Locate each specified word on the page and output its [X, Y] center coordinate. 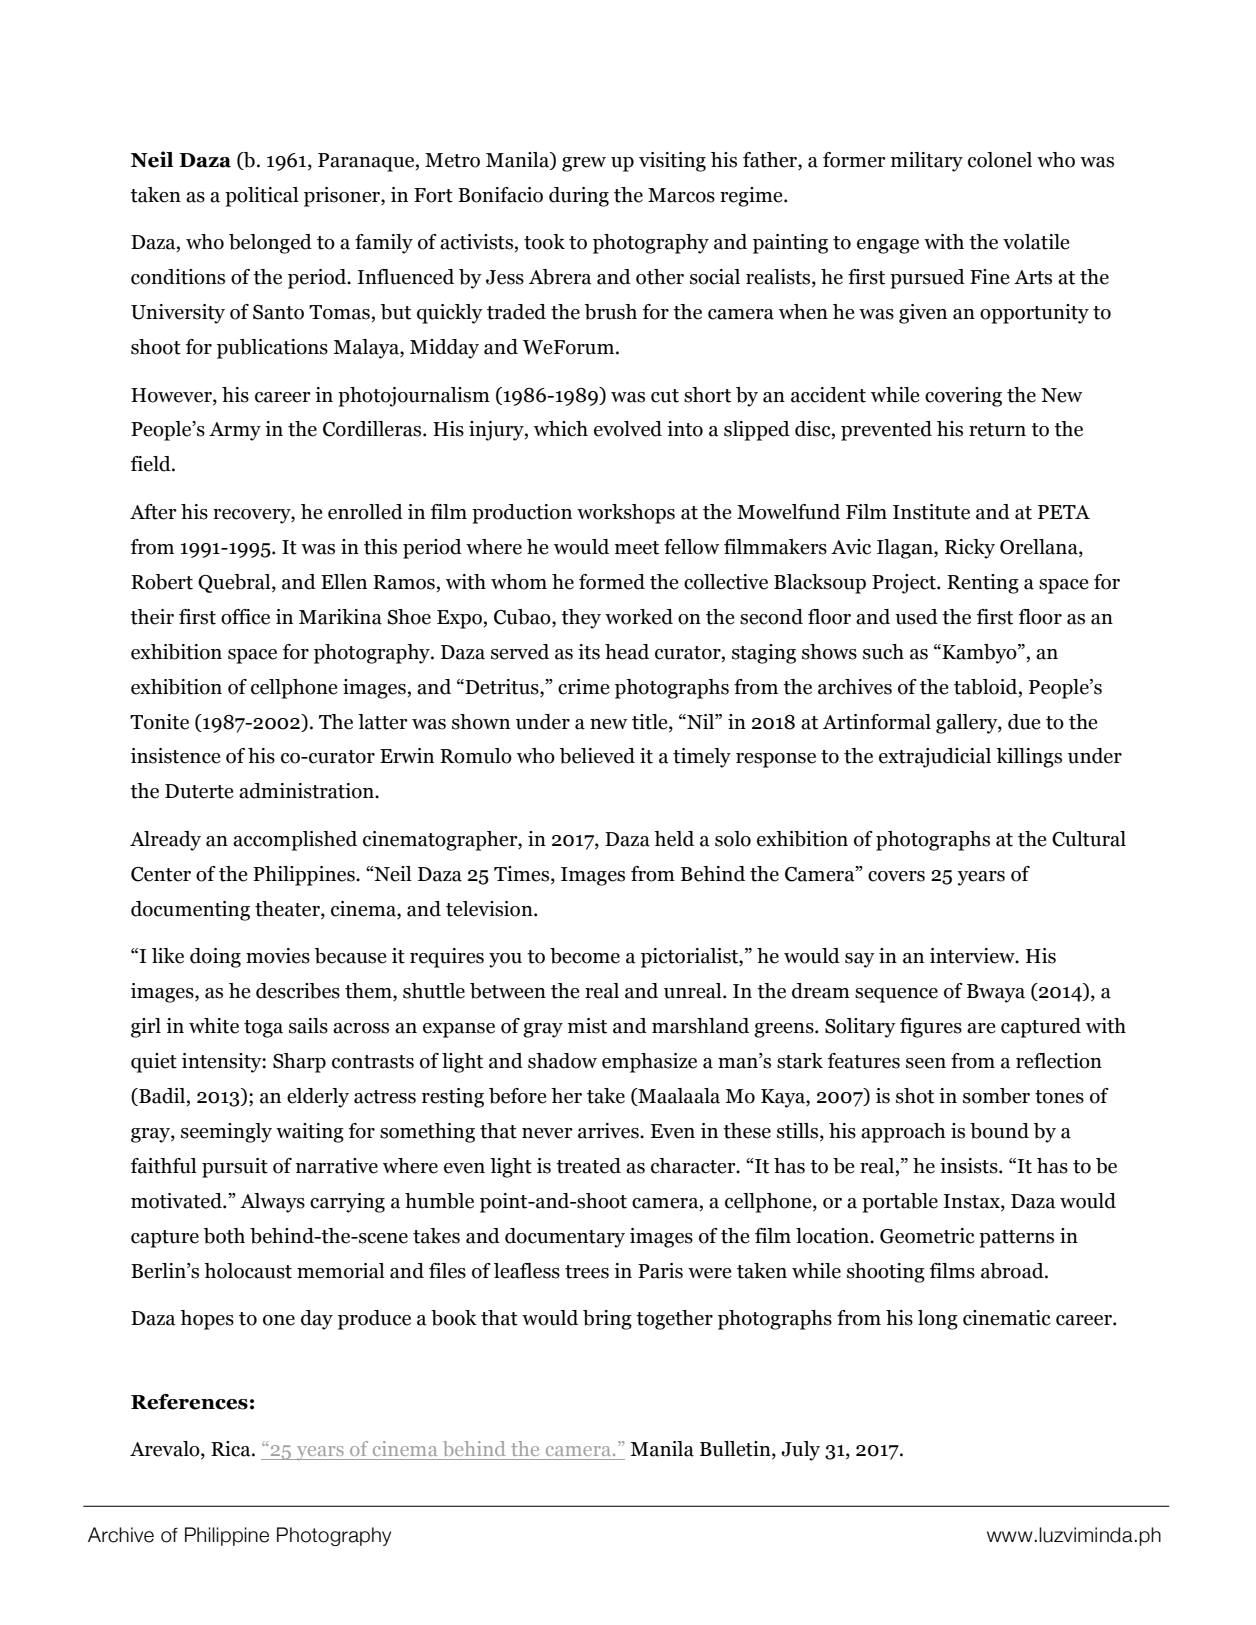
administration [307, 791]
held [674, 839]
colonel [1000, 160]
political [262, 197]
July [800, 1451]
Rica [232, 1449]
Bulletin [736, 1450]
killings [1029, 758]
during [579, 197]
